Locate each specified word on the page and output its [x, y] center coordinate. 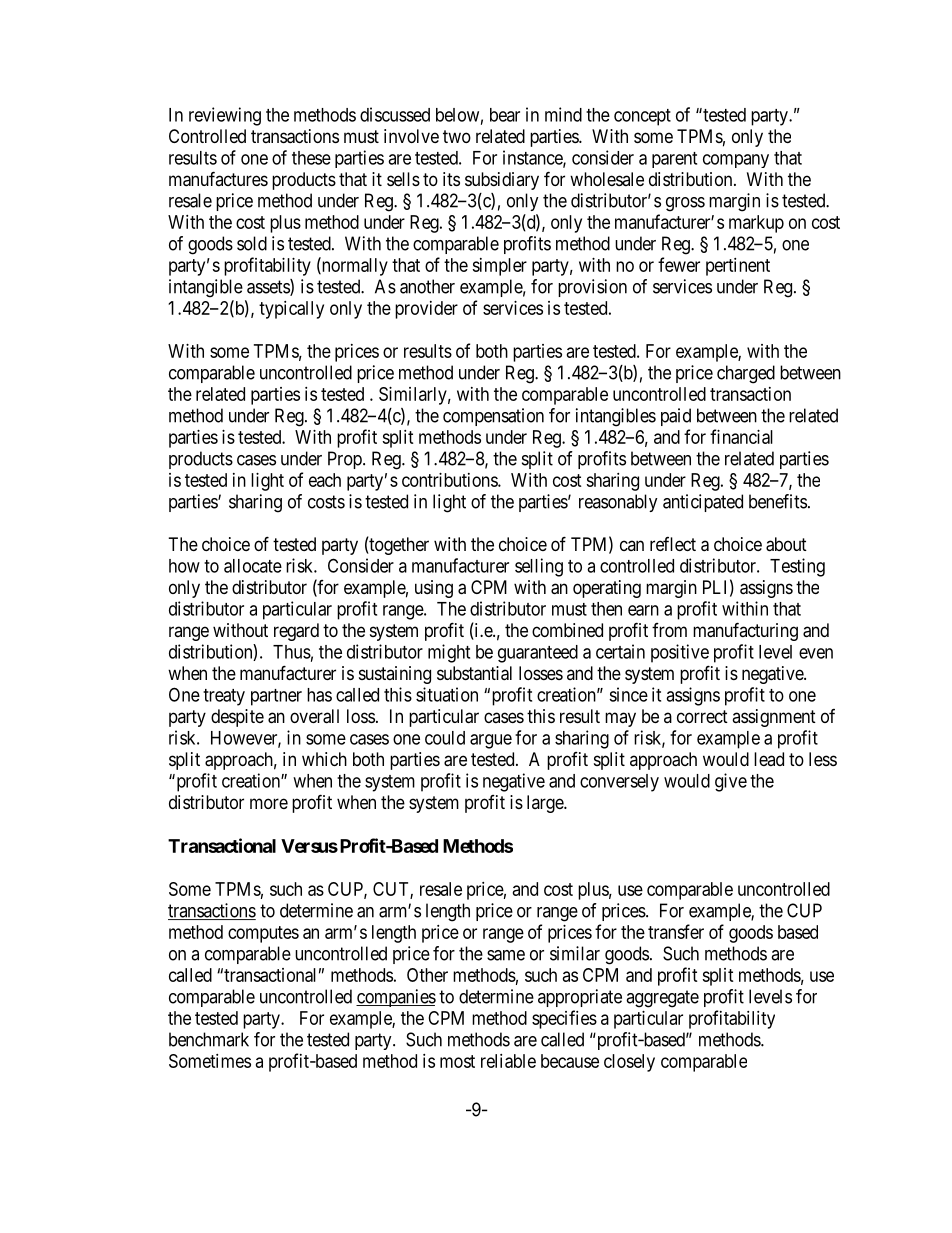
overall [314, 716]
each [325, 480]
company [736, 161]
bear [505, 115]
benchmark [209, 1039]
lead [769, 759]
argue [491, 741]
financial [741, 436]
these [311, 158]
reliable [508, 1061]
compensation [493, 417]
